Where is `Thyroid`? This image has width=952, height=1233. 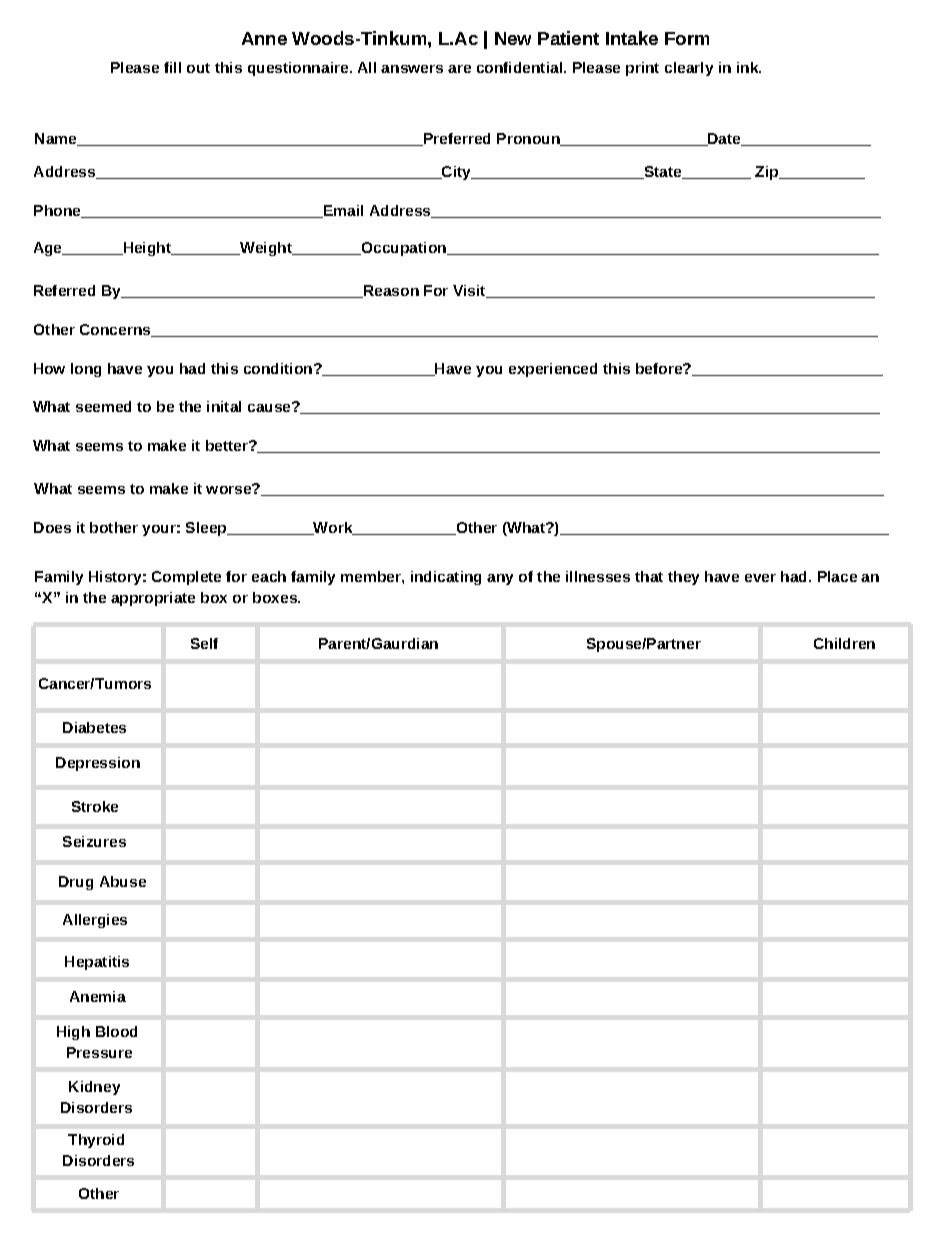
Thyroid is located at coordinates (96, 1141).
